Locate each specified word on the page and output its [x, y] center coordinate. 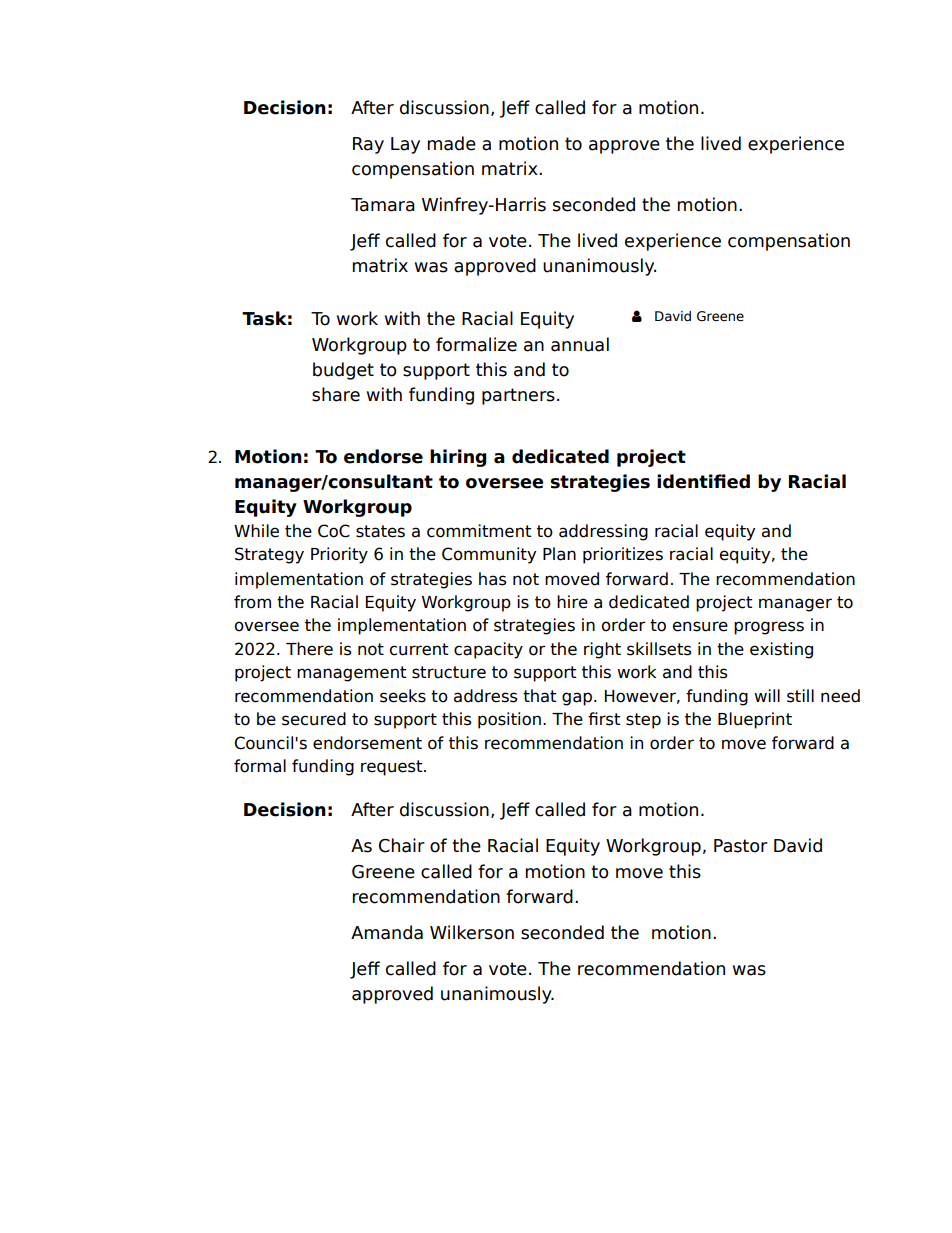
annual [580, 344]
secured [314, 719]
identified [703, 481]
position [509, 720]
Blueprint [755, 720]
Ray [368, 145]
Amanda [387, 932]
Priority [339, 555]
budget [343, 371]
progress [769, 628]
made [452, 143]
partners [518, 396]
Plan [559, 554]
